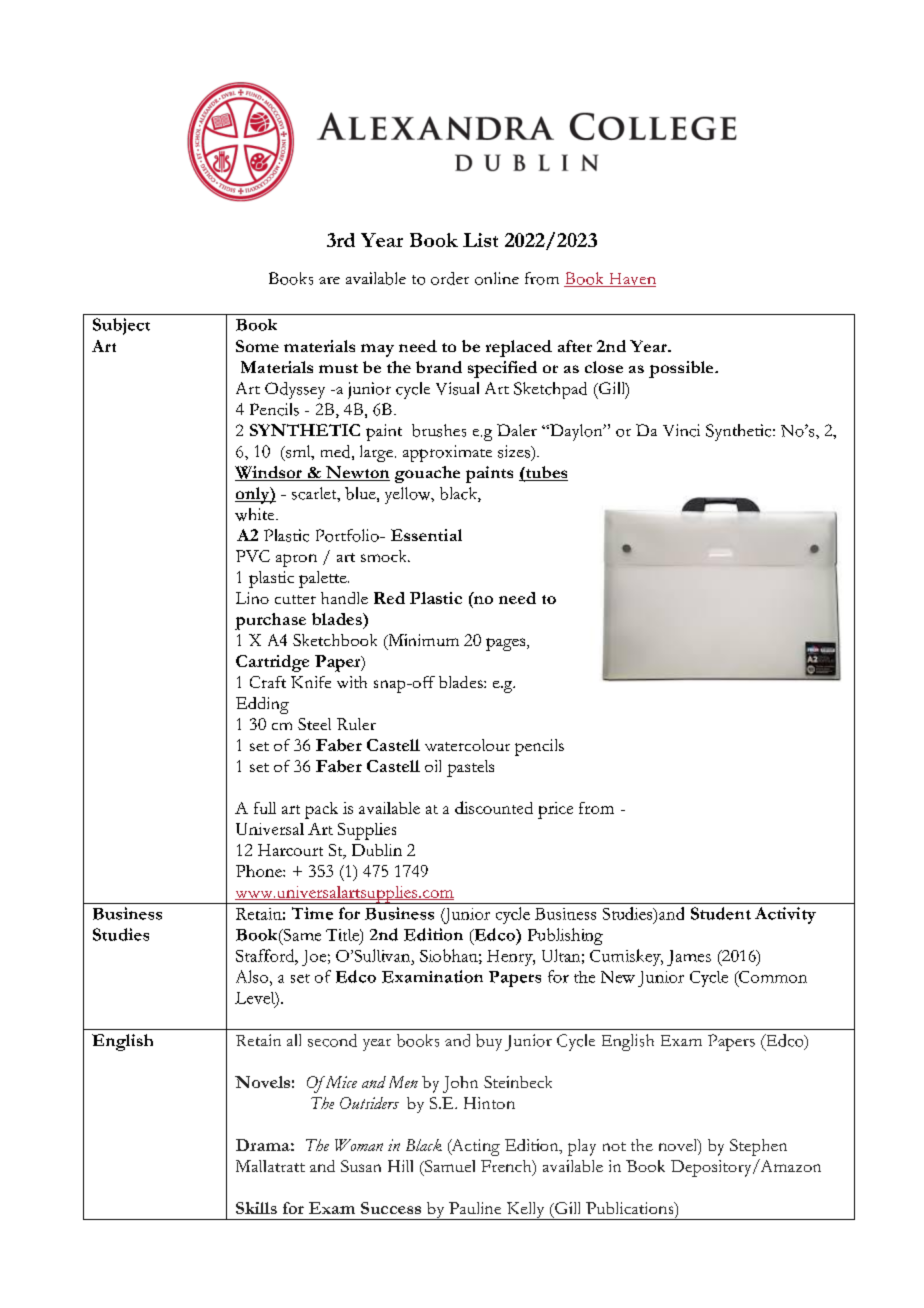 This screenshot has height=1308, width=924. I want to click on Windsor, so click(269, 473).
